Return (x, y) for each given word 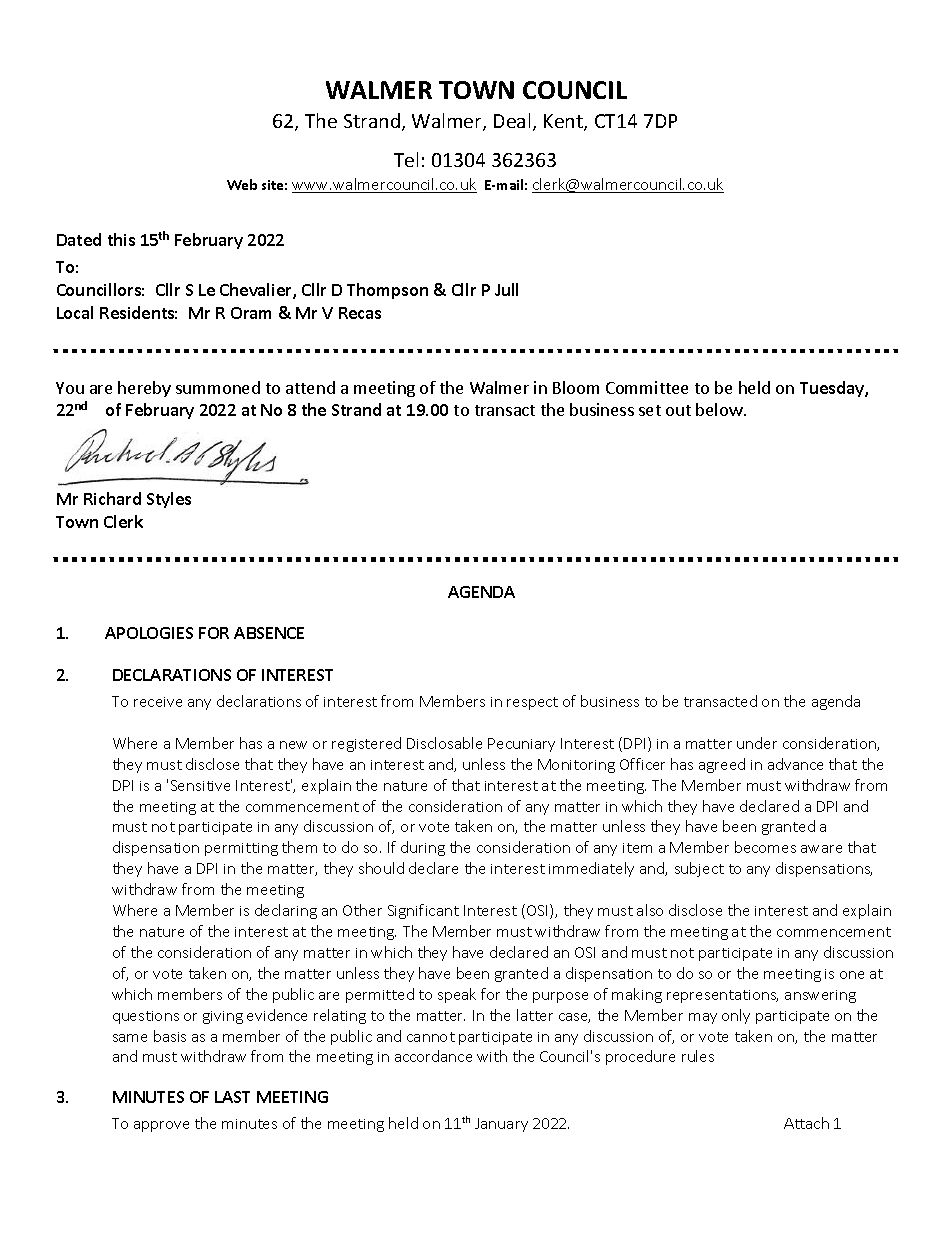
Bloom (576, 387)
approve (161, 1126)
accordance (433, 1056)
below (719, 409)
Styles (169, 500)
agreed (722, 765)
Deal (512, 120)
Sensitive (200, 785)
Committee (647, 387)
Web (242, 184)
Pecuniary (521, 745)
